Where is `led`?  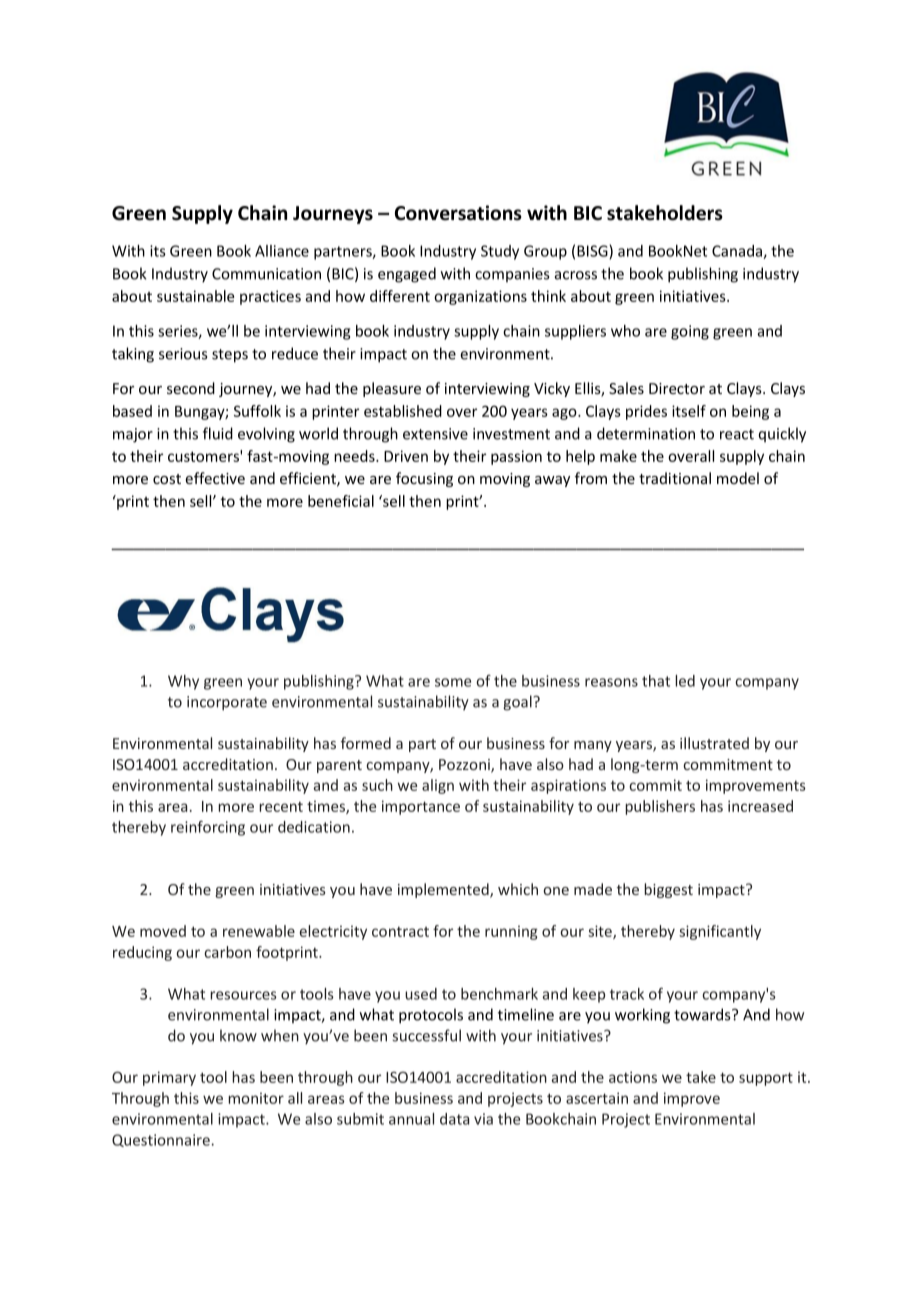 led is located at coordinates (685, 681).
